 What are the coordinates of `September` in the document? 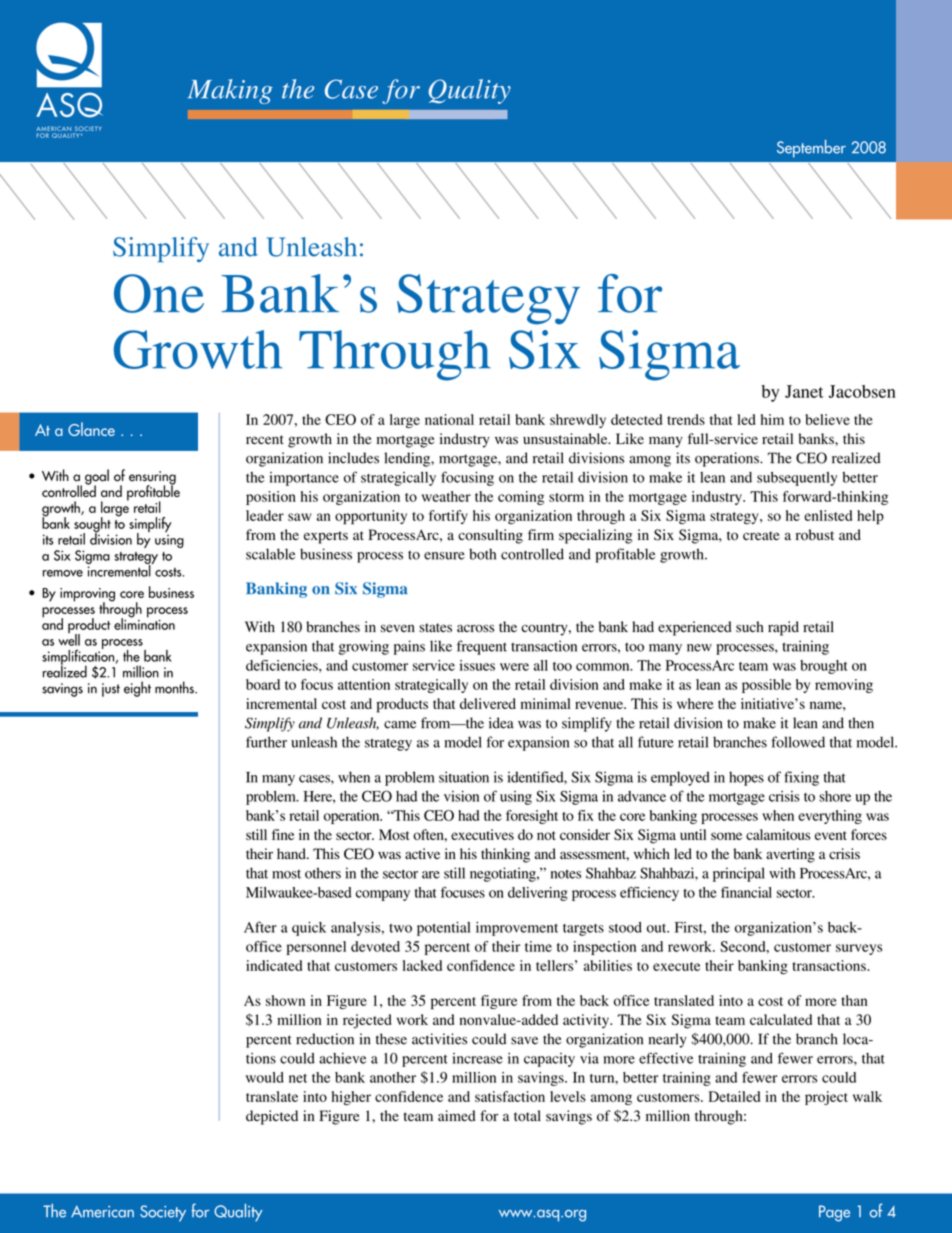 It's located at (811, 149).
